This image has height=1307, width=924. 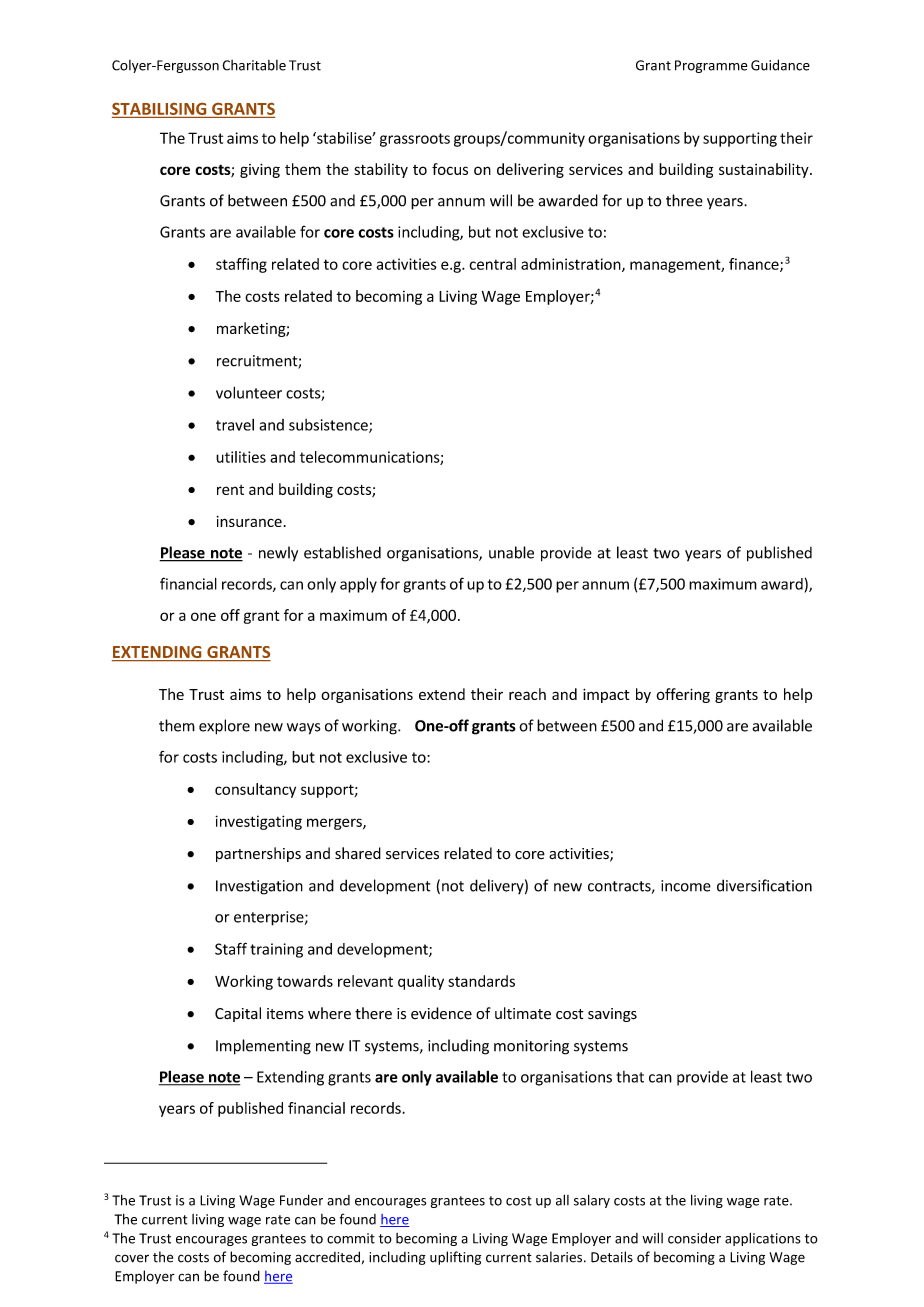 What do you see at coordinates (159, 109) in the image?
I see `STABILISING` at bounding box center [159, 109].
